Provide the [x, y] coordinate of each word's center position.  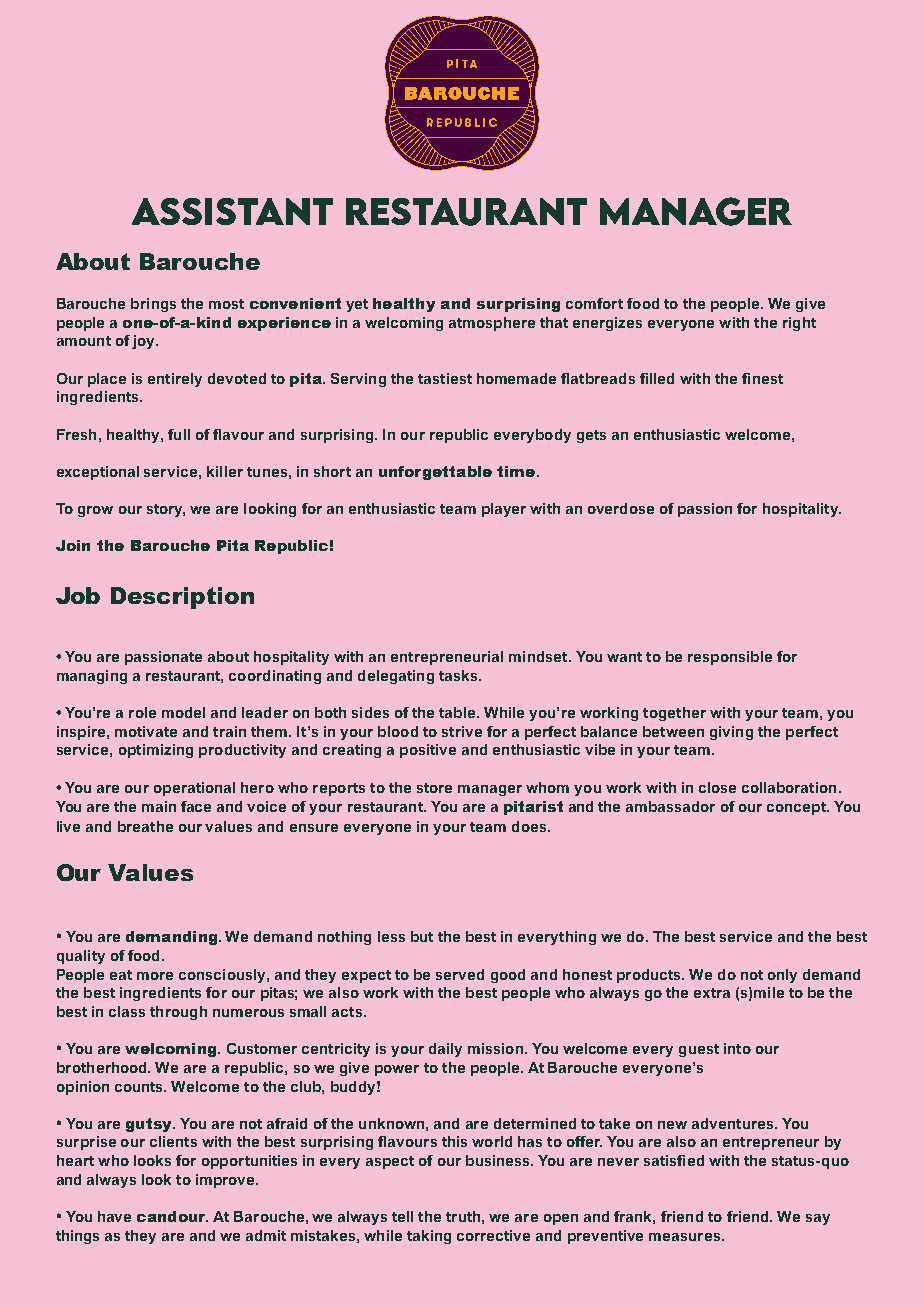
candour [172, 1216]
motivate [146, 731]
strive [462, 731]
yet [357, 305]
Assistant [232, 211]
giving [731, 733]
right [799, 324]
